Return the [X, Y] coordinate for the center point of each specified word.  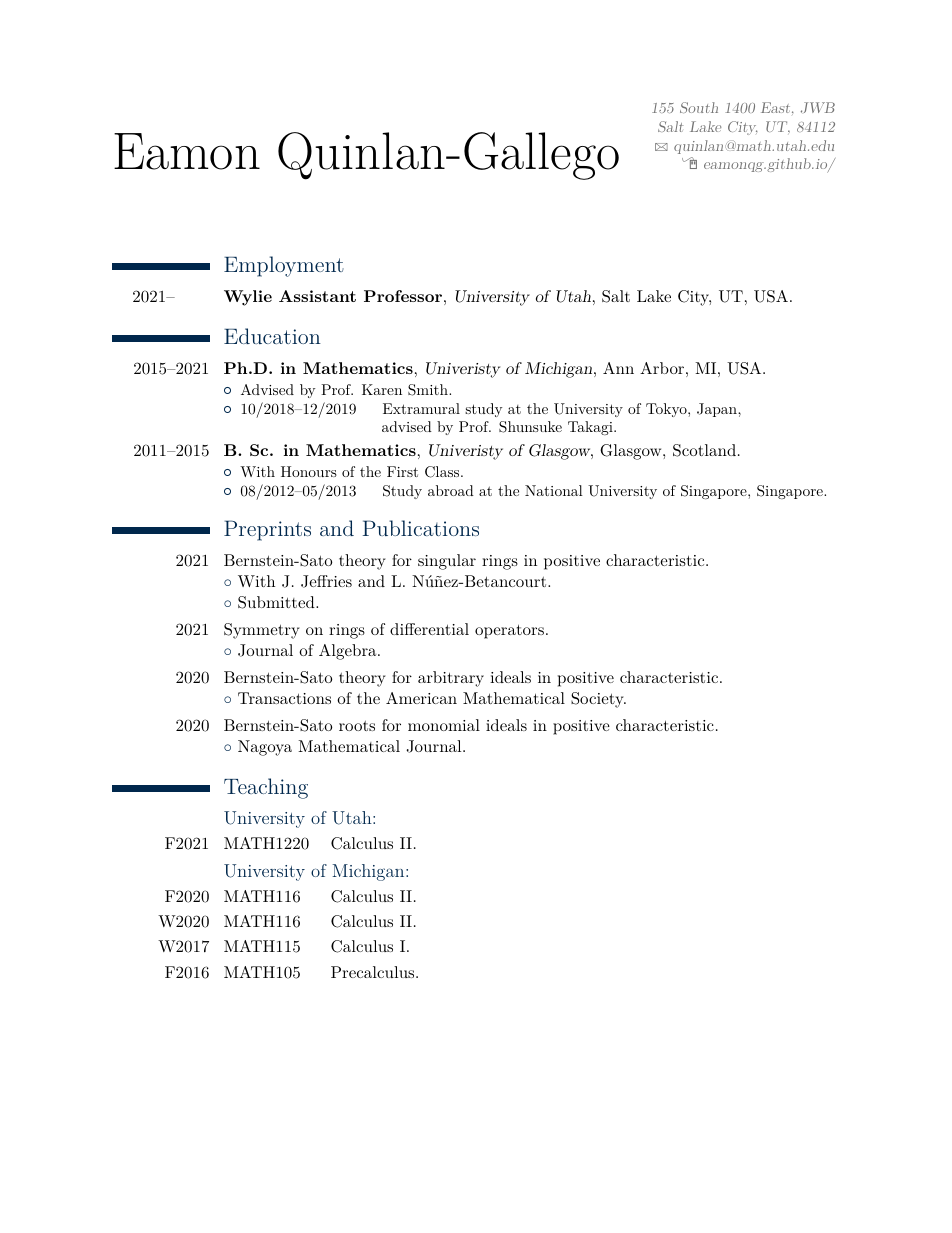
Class [443, 472]
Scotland [704, 450]
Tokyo [667, 410]
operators [509, 631]
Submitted [277, 602]
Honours [309, 471]
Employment [284, 266]
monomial [444, 725]
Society [598, 700]
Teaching [266, 788]
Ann [618, 368]
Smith [429, 390]
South [699, 107]
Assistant [317, 296]
